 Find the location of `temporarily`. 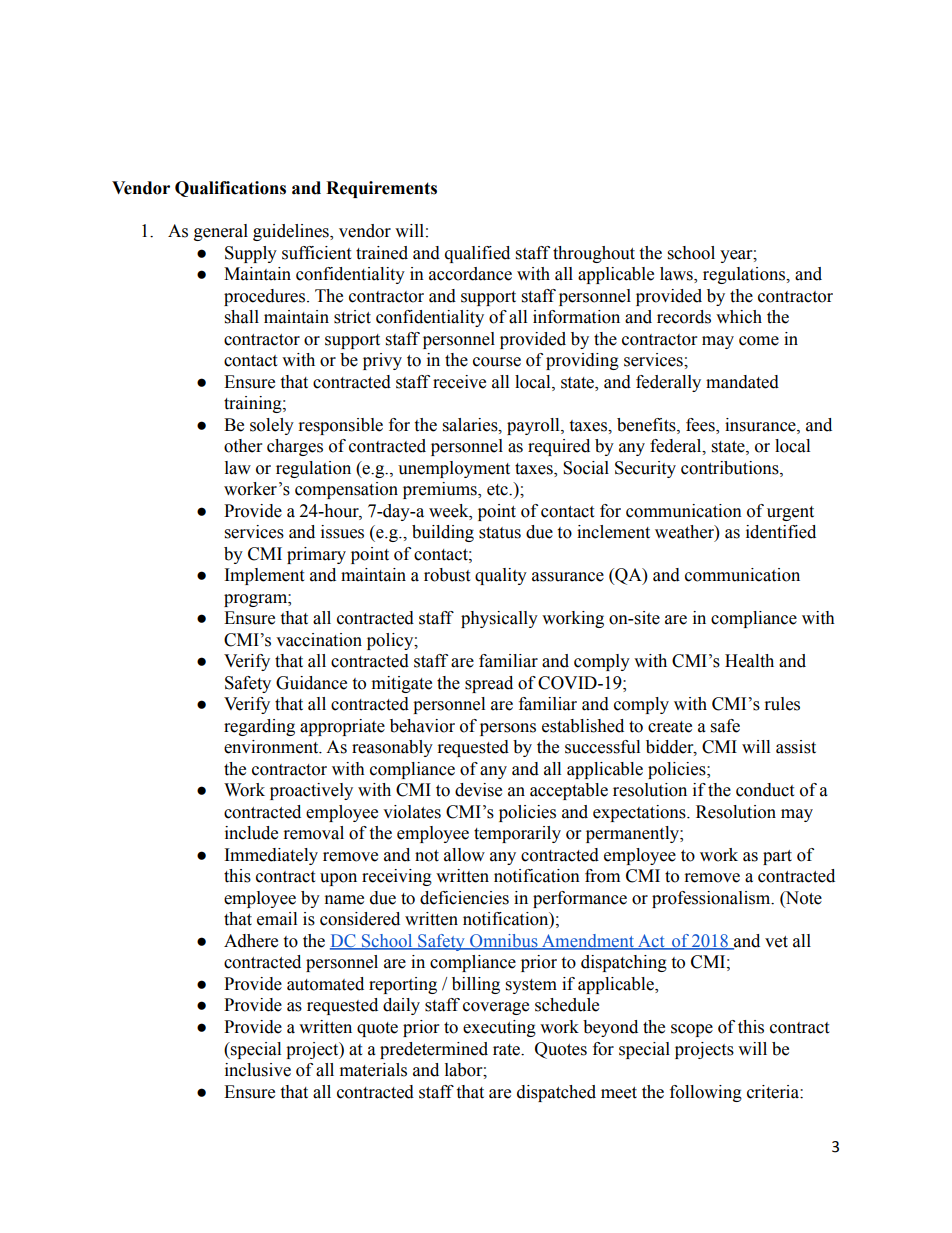

temporarily is located at coordinates (517, 834).
